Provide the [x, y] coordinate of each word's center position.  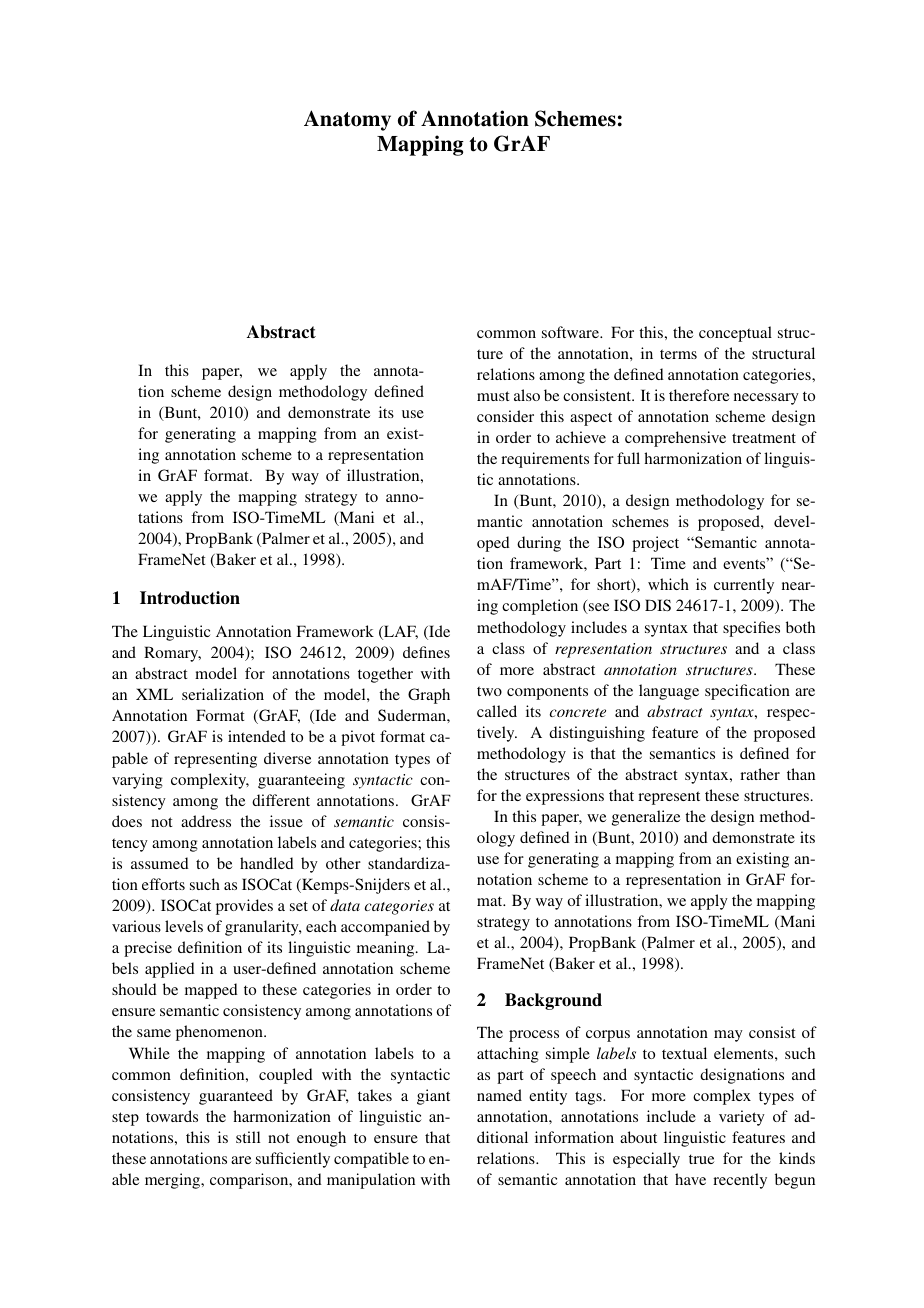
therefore [699, 395]
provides [244, 907]
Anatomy [347, 120]
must [493, 396]
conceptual [735, 334]
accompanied [385, 928]
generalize [646, 818]
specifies [751, 629]
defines [426, 652]
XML [154, 694]
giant [433, 1097]
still [248, 1137]
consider [505, 416]
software [571, 332]
